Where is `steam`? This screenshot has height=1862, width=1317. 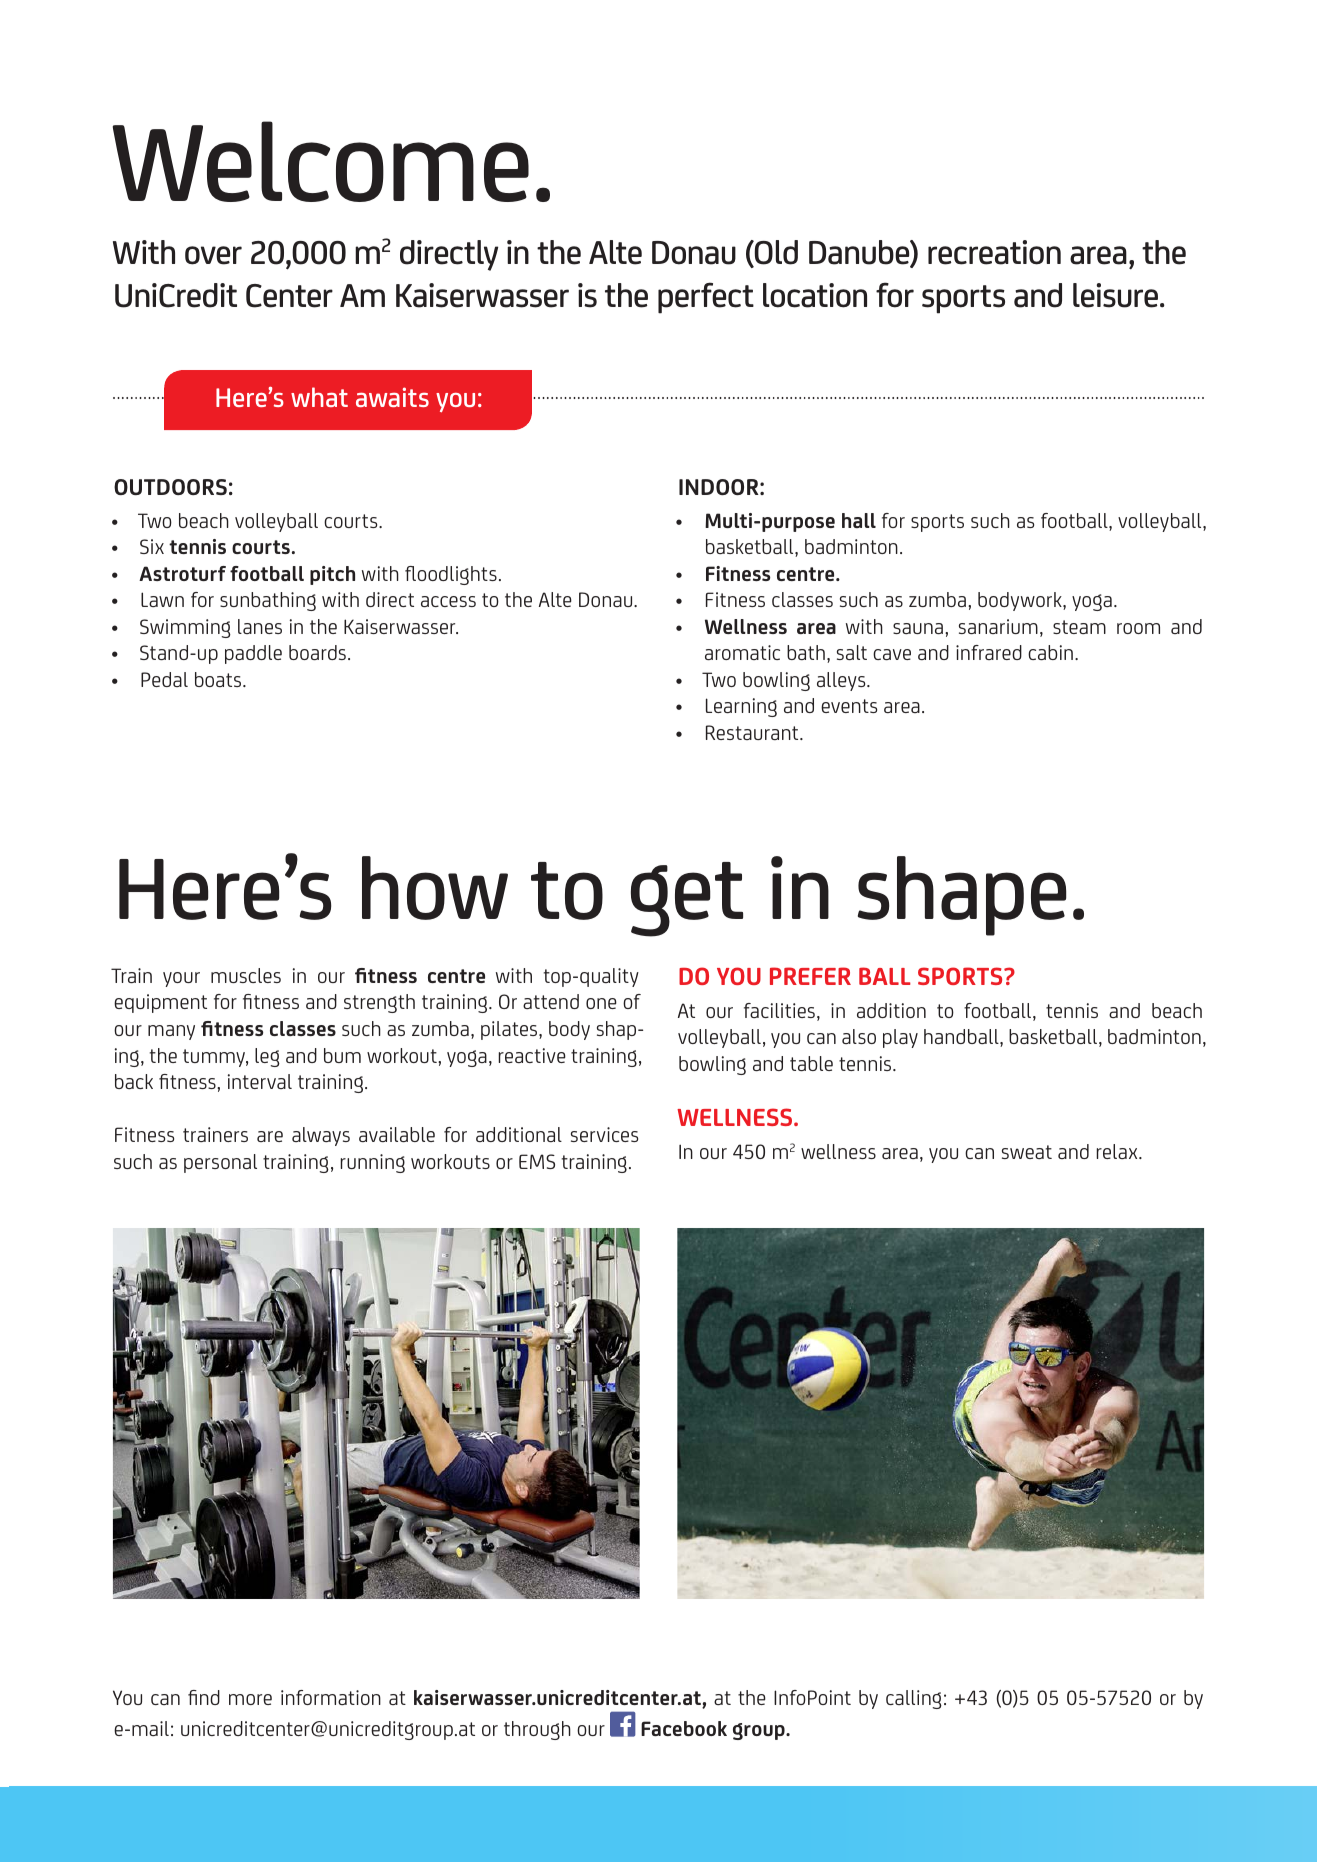 steam is located at coordinates (1079, 627).
